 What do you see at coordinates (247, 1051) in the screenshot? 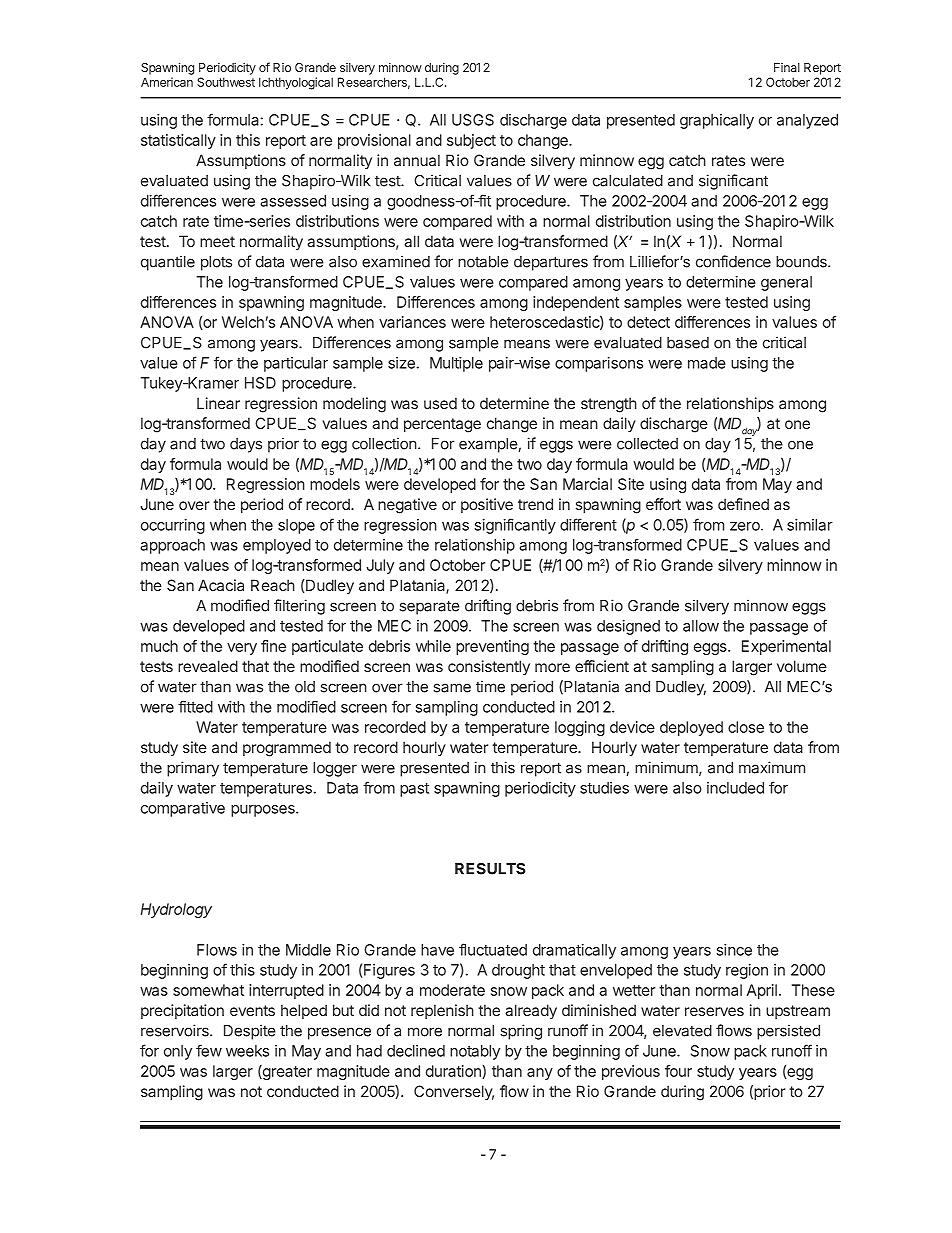
I see `weeks` at bounding box center [247, 1051].
